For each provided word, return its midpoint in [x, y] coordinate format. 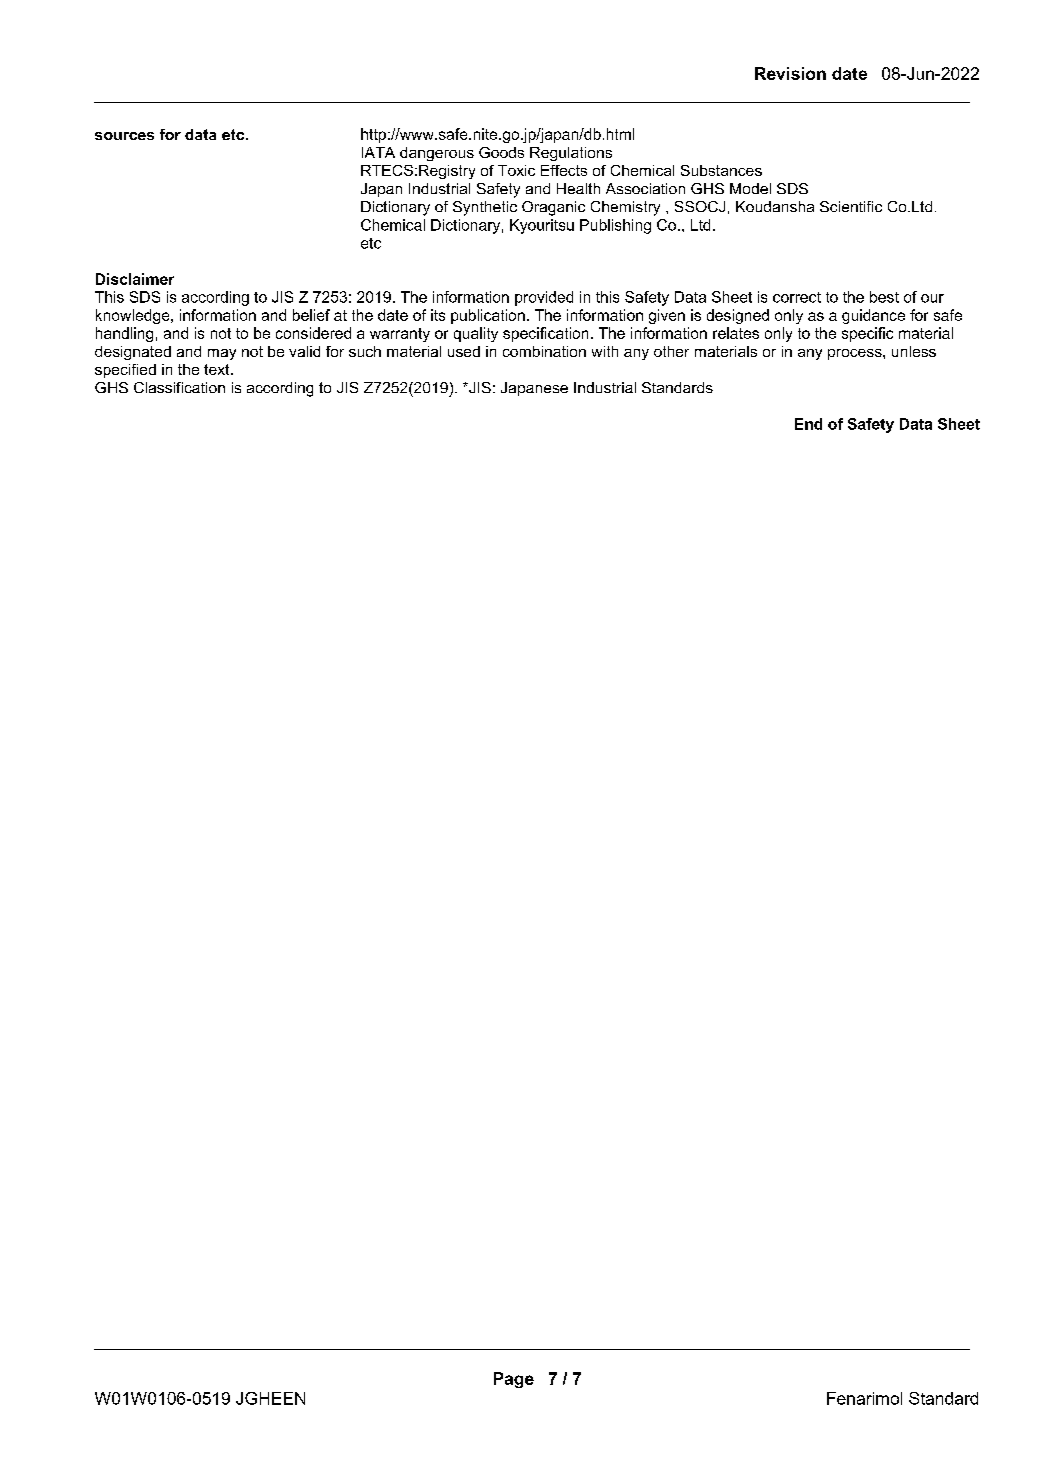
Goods [501, 152]
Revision [790, 73]
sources [124, 136]
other [671, 351]
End [808, 424]
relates [736, 333]
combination [544, 351]
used [464, 351]
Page [514, 1380]
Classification [179, 387]
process [856, 354]
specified [125, 371]
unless [914, 351]
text [218, 369]
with [605, 351]
